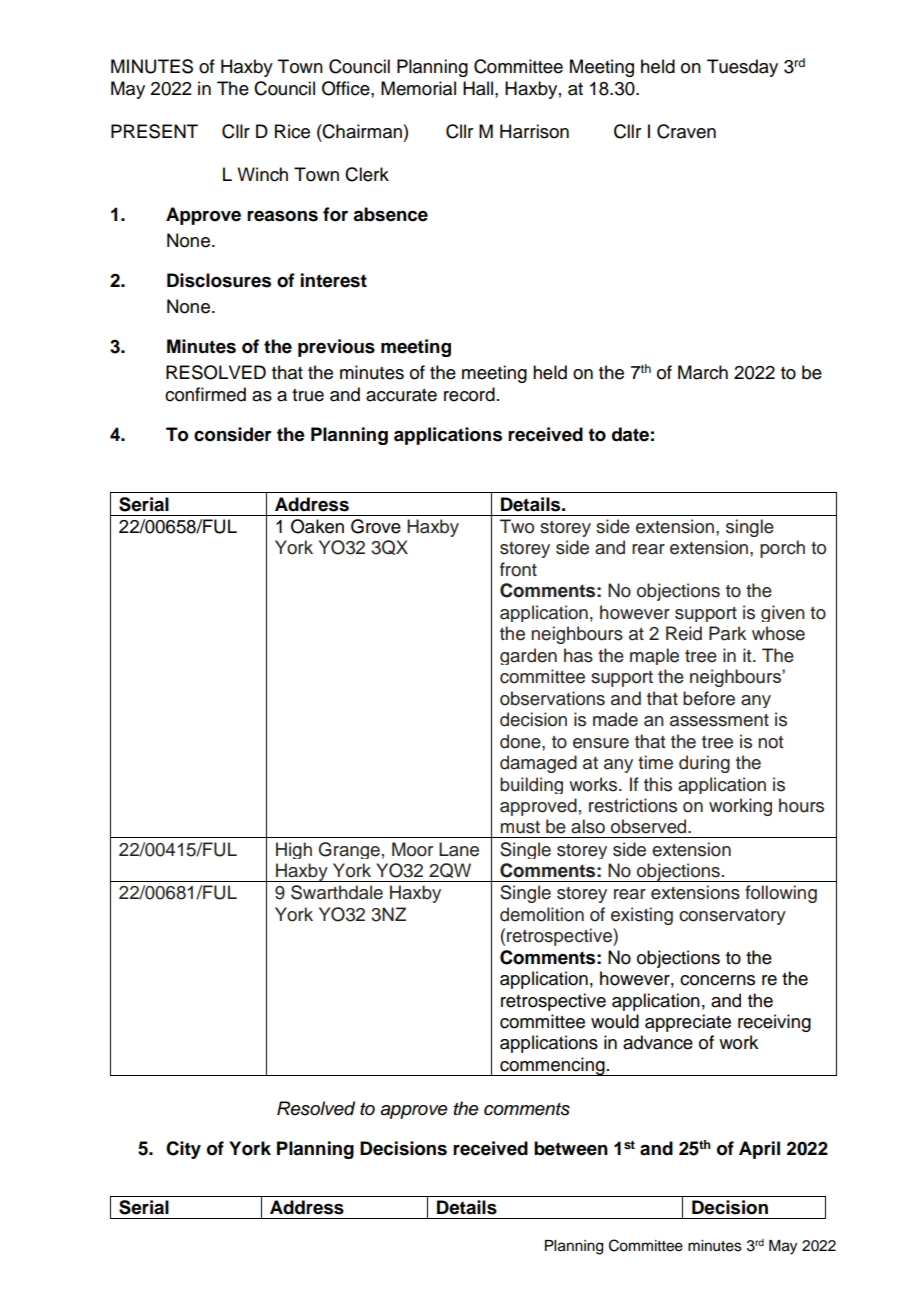 The width and height of the image is (924, 1309). What do you see at coordinates (552, 1066) in the image?
I see `commencing` at bounding box center [552, 1066].
